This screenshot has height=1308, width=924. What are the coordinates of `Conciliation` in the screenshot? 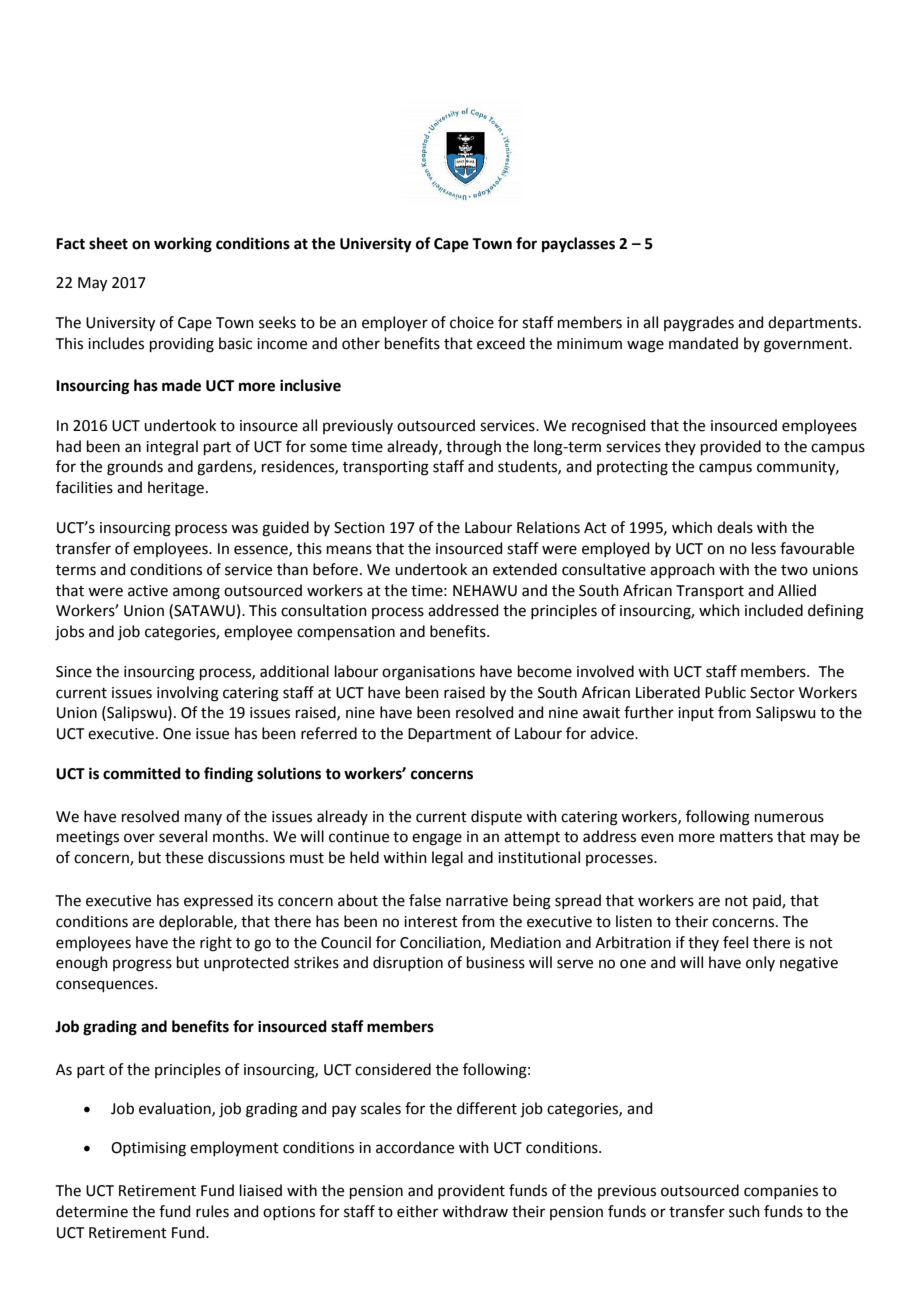 It's located at (441, 943).
